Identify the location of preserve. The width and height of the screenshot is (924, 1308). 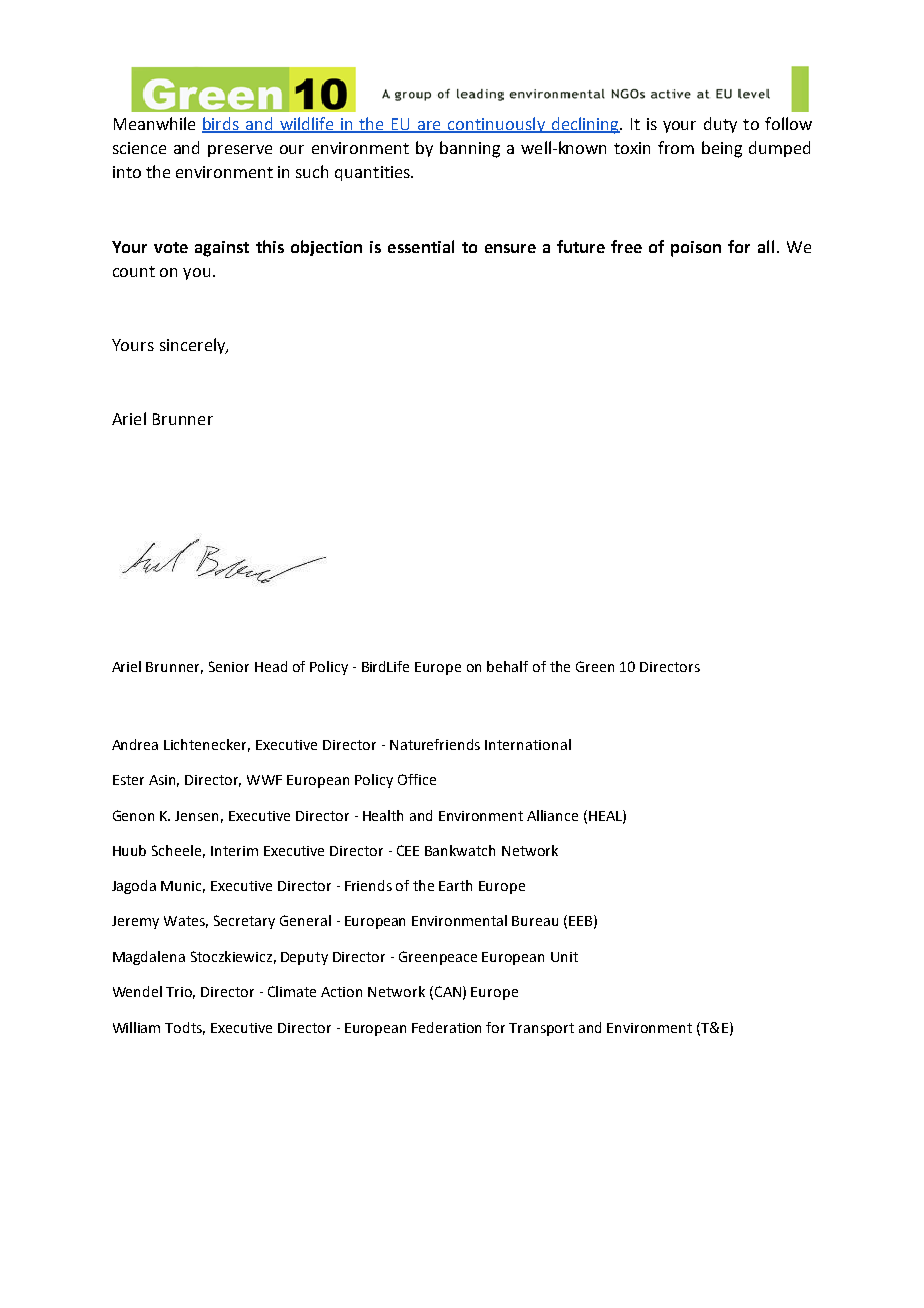
(240, 151).
